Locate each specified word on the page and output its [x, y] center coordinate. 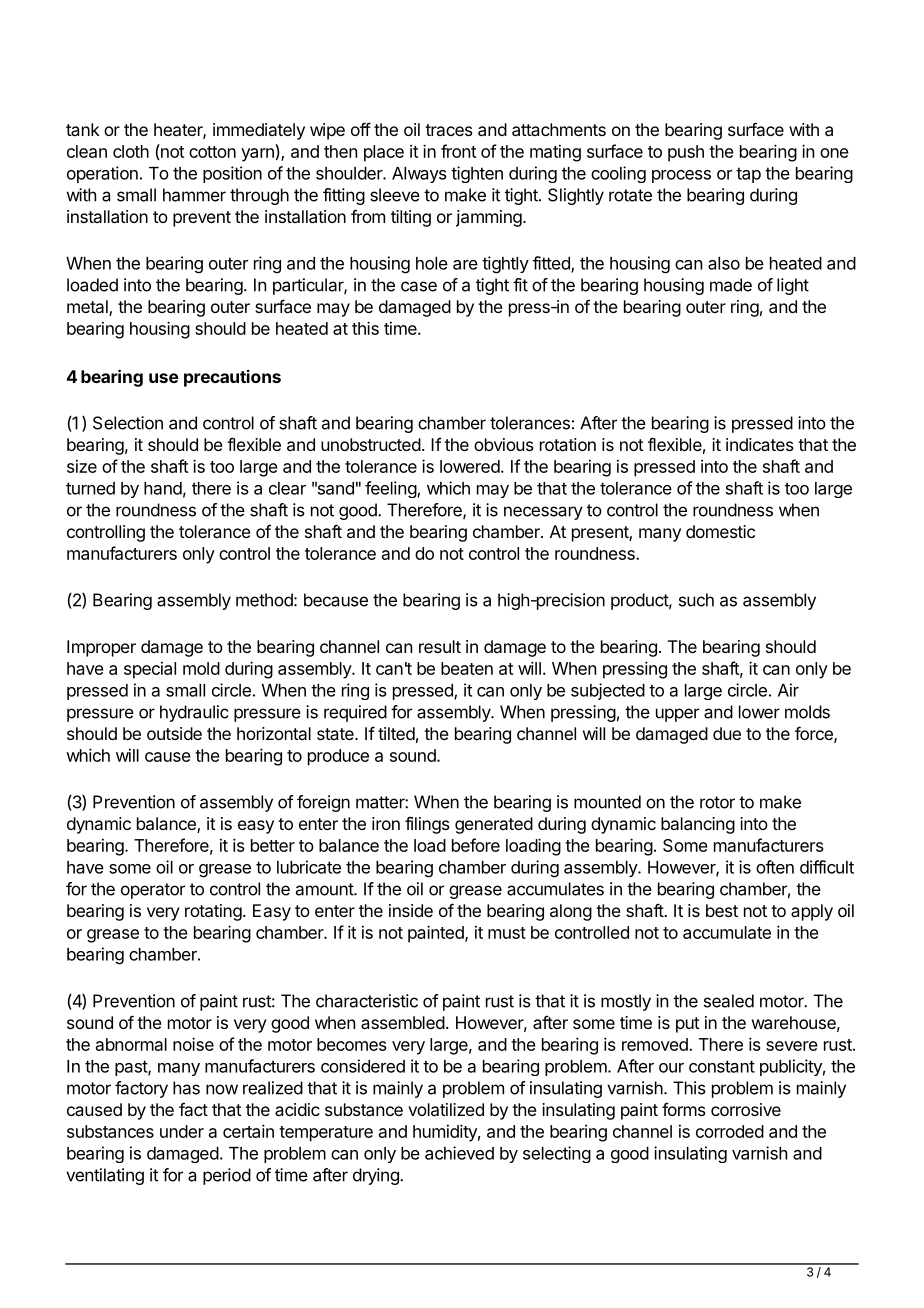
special [150, 670]
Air [788, 690]
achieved [459, 1153]
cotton [212, 152]
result [440, 646]
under [182, 1131]
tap [748, 175]
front [458, 151]
